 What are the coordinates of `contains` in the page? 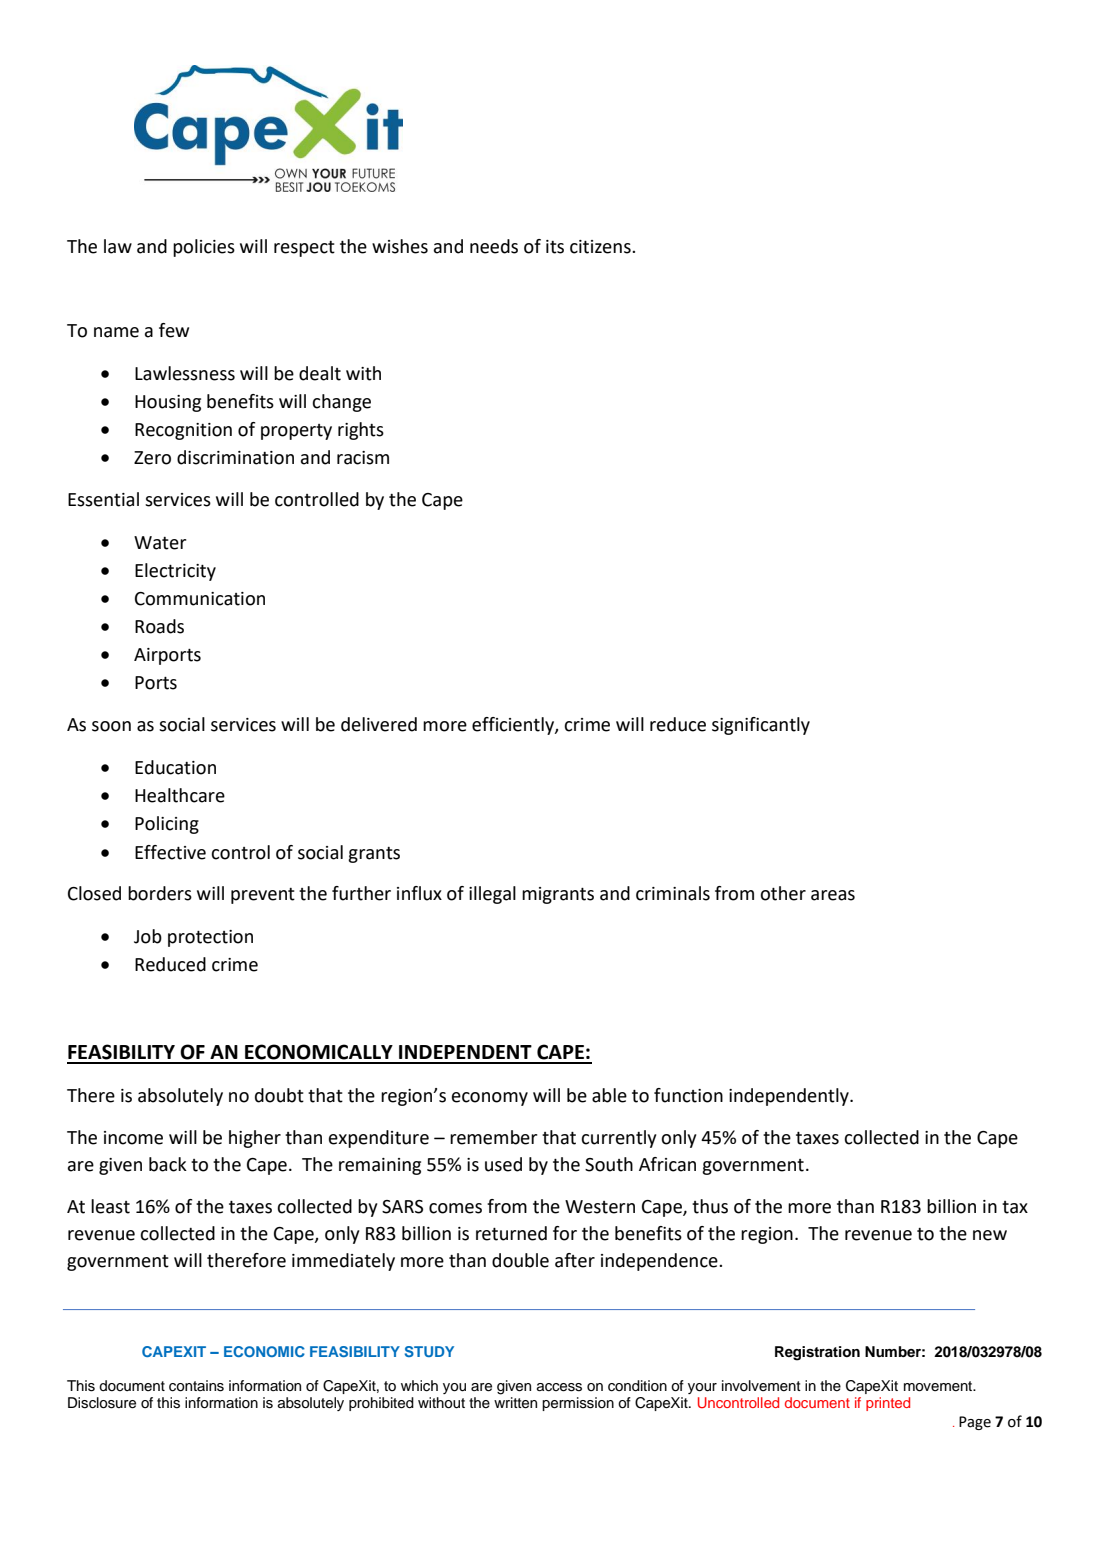 It's located at (196, 1386).
